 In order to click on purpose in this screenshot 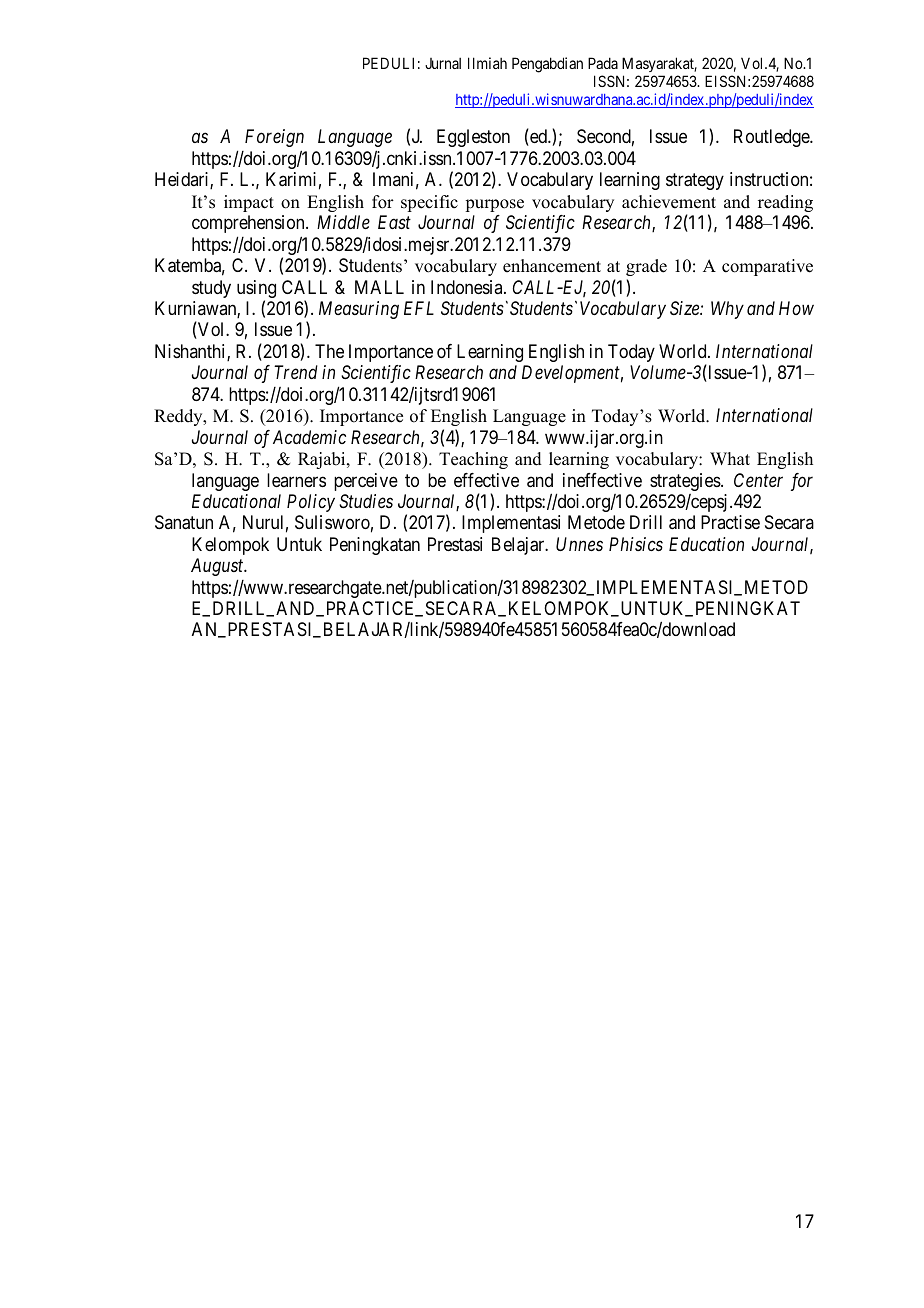, I will do `click(494, 205)`.
